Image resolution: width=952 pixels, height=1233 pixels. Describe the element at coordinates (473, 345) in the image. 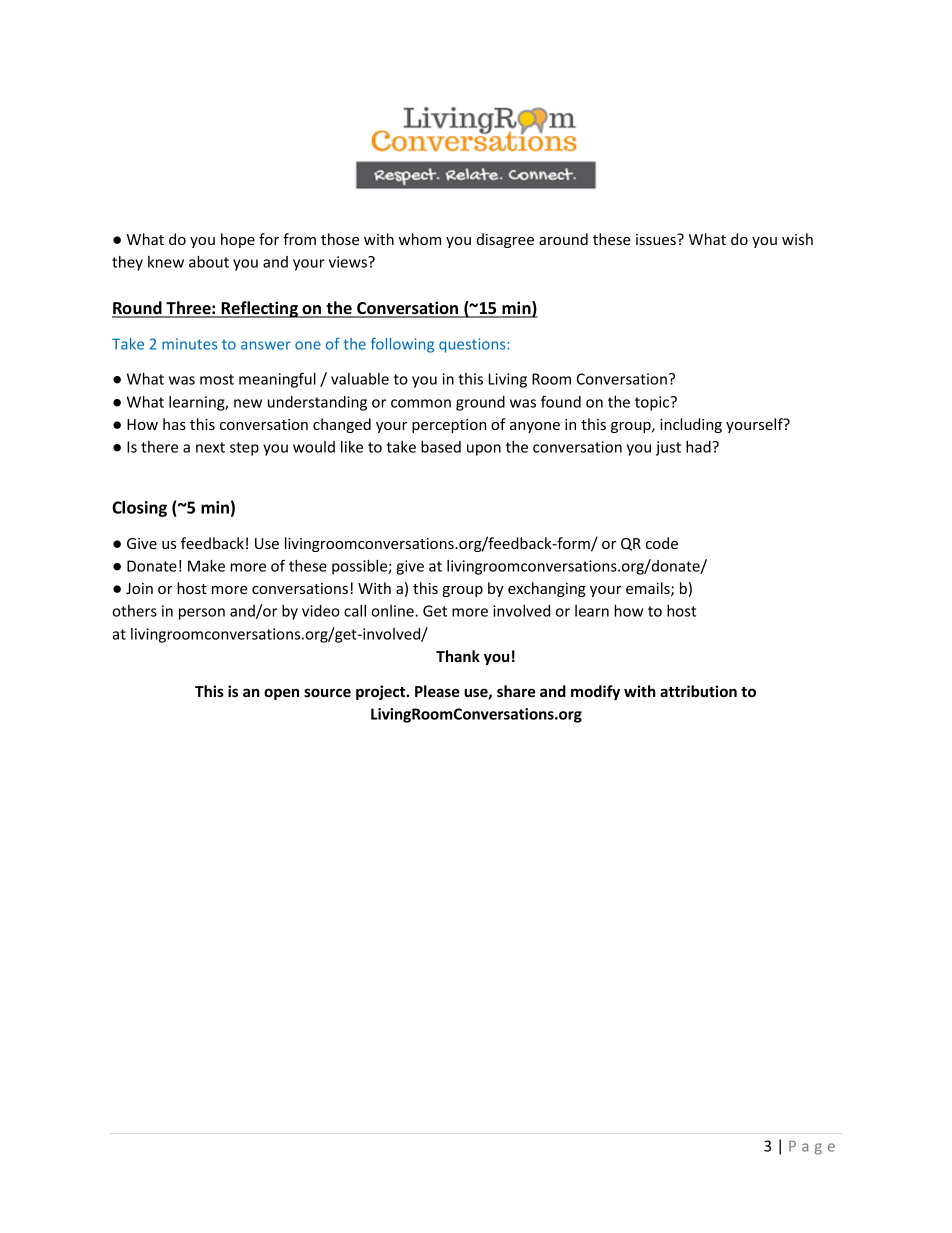

I see `questions` at that location.
